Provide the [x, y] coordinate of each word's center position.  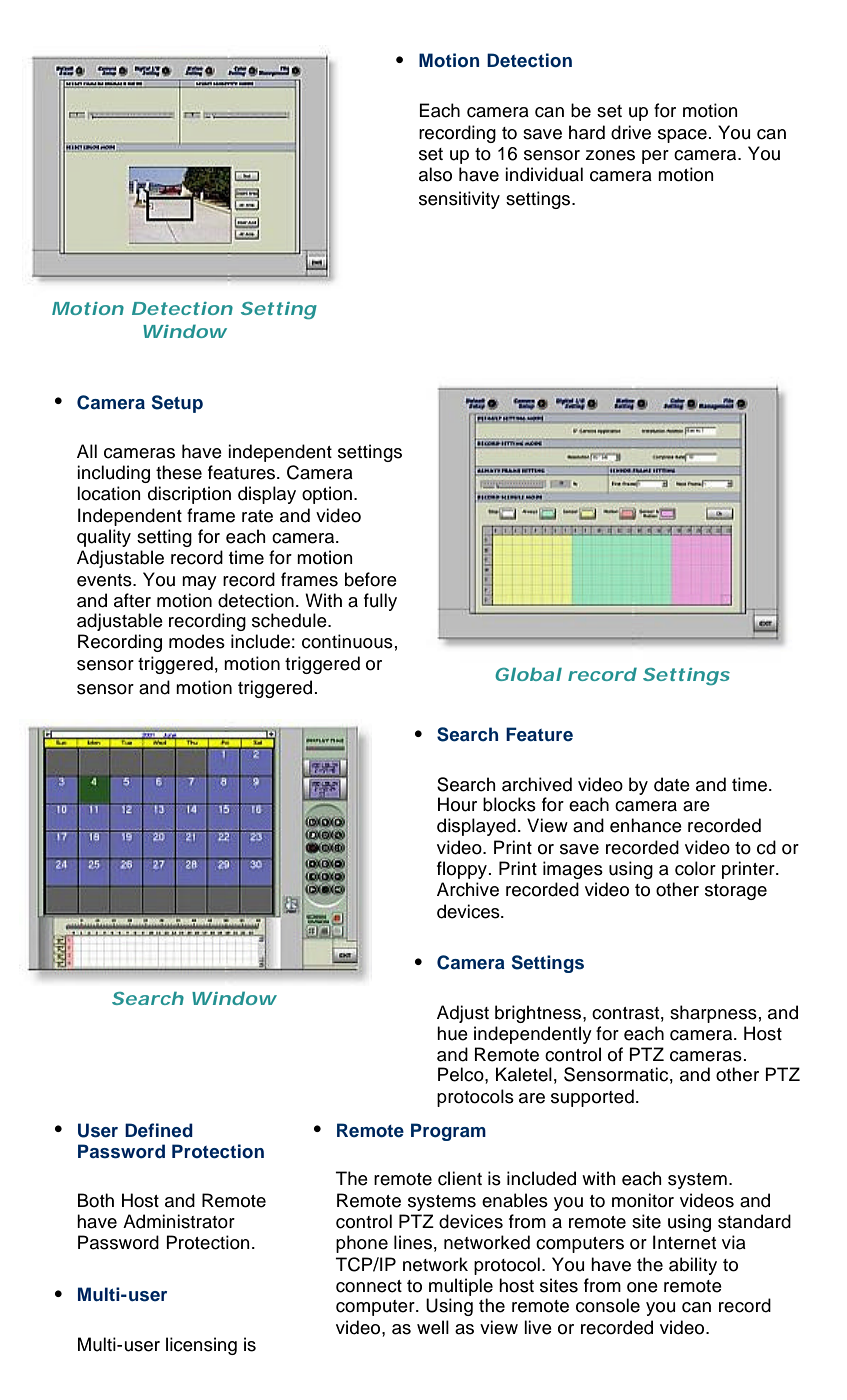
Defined [159, 1130]
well [433, 1327]
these [179, 472]
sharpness [713, 1014]
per [655, 157]
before [371, 579]
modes [197, 641]
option [327, 495]
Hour [457, 804]
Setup [177, 404]
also [435, 174]
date [672, 784]
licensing [201, 1346]
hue [452, 1033]
